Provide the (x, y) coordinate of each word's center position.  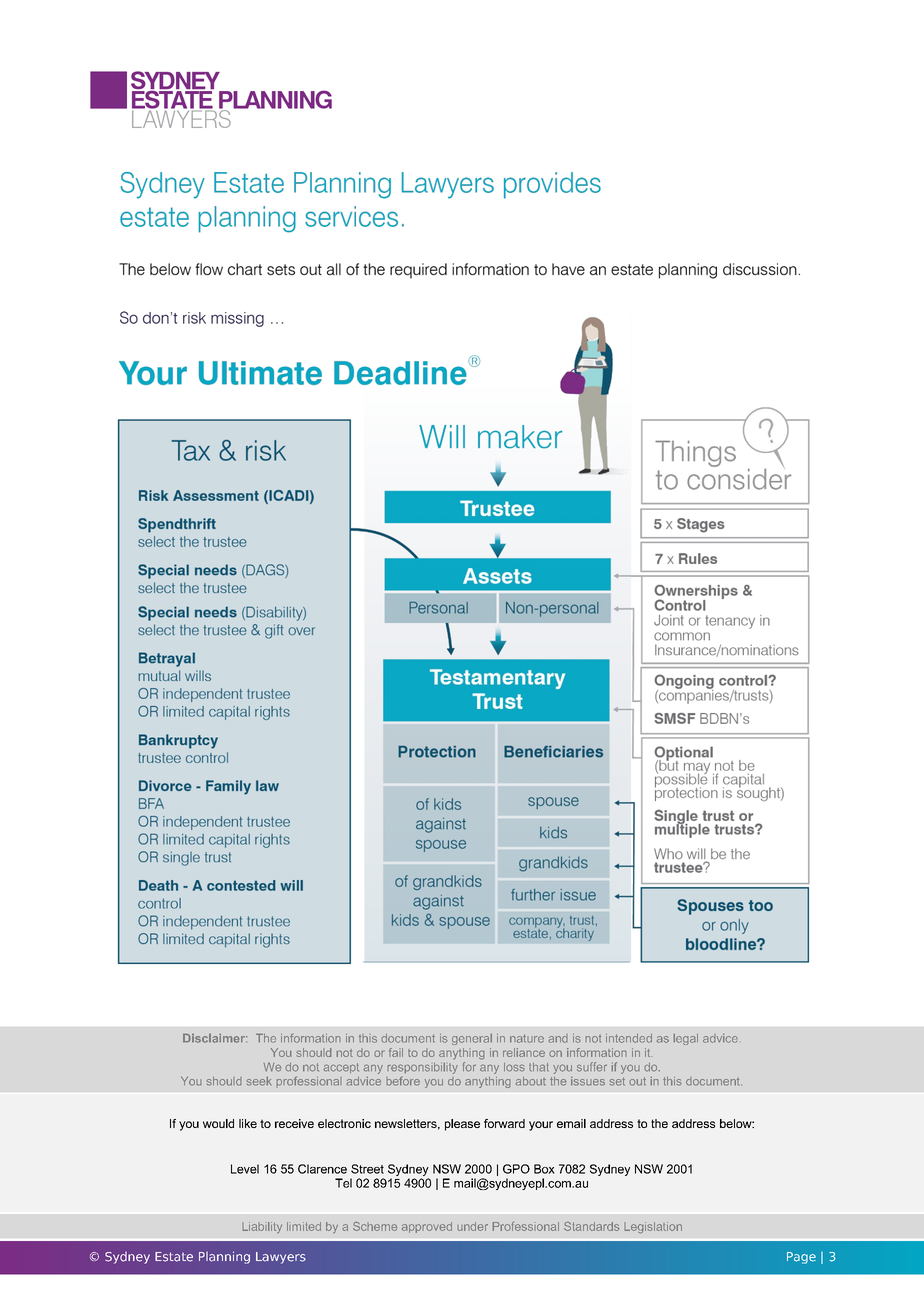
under (472, 1226)
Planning (224, 1257)
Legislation (653, 1228)
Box (544, 1169)
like (248, 1123)
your (541, 1126)
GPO (516, 1169)
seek (258, 1081)
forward (504, 1123)
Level (245, 1169)
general (472, 1039)
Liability (262, 1228)
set (617, 1081)
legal (685, 1039)
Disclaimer (215, 1038)
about (530, 1081)
